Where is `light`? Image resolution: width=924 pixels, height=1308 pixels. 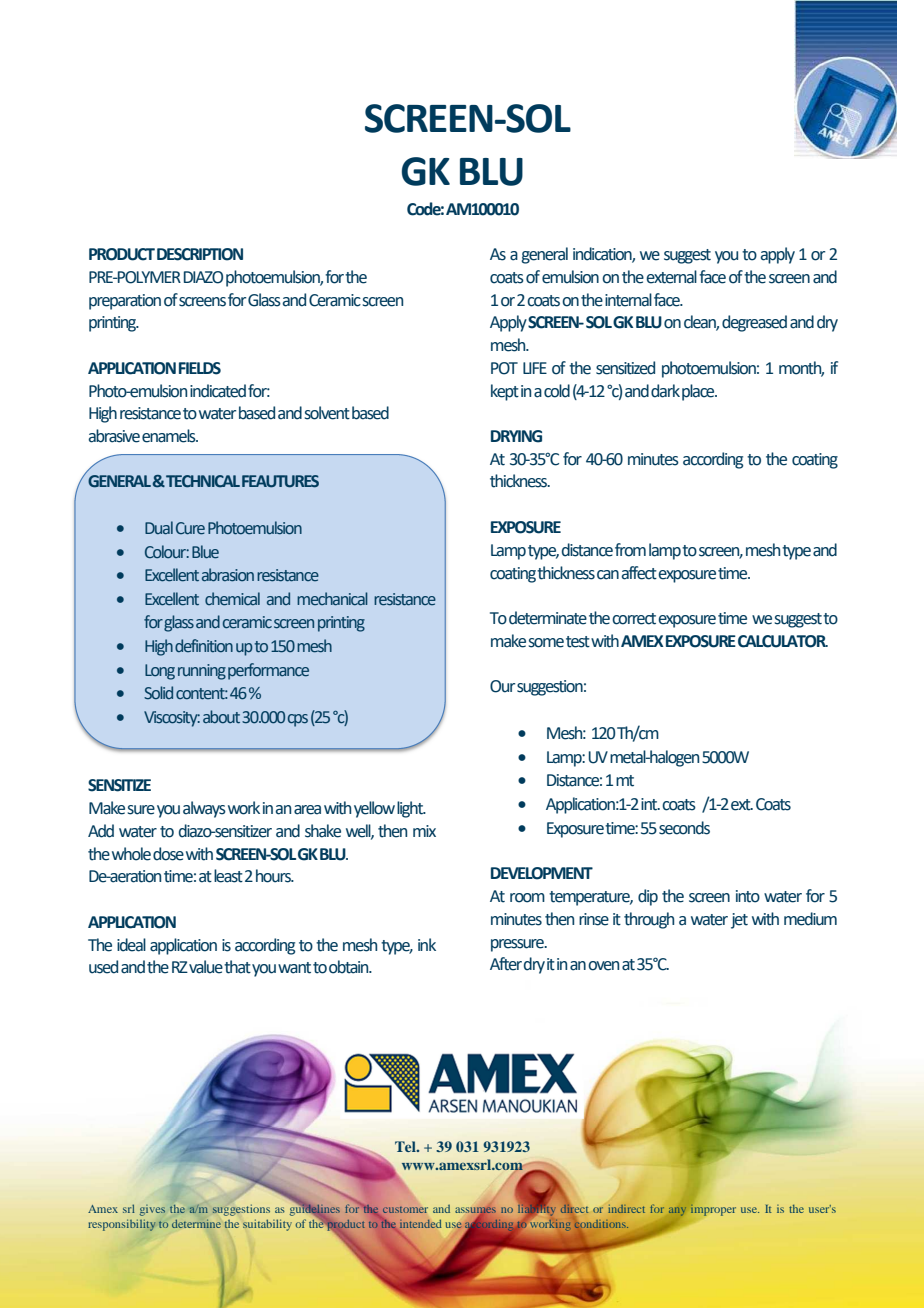
light is located at coordinates (411, 809).
